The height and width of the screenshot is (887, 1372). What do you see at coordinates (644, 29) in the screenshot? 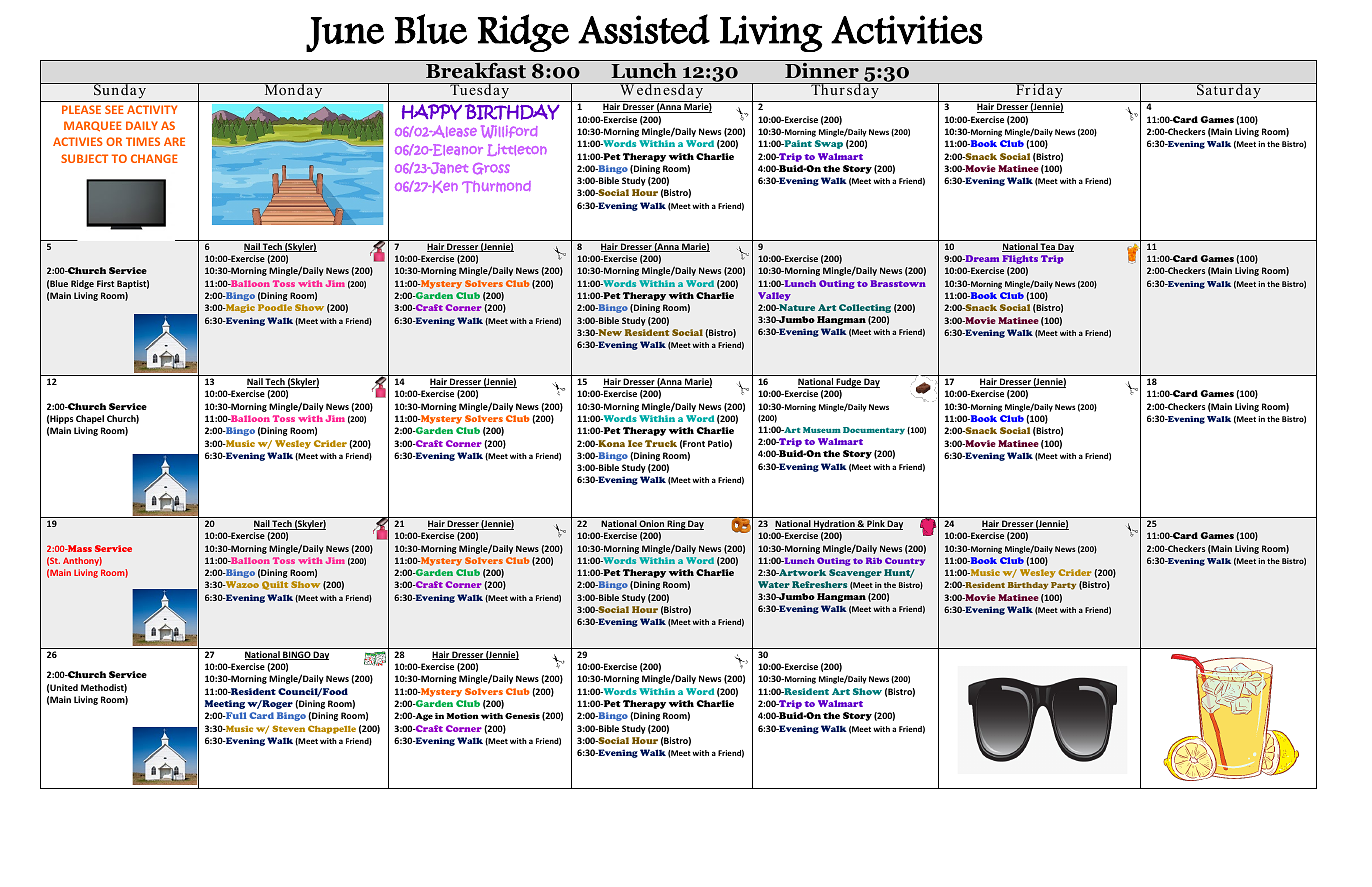
I see `Assisted` at bounding box center [644, 29].
